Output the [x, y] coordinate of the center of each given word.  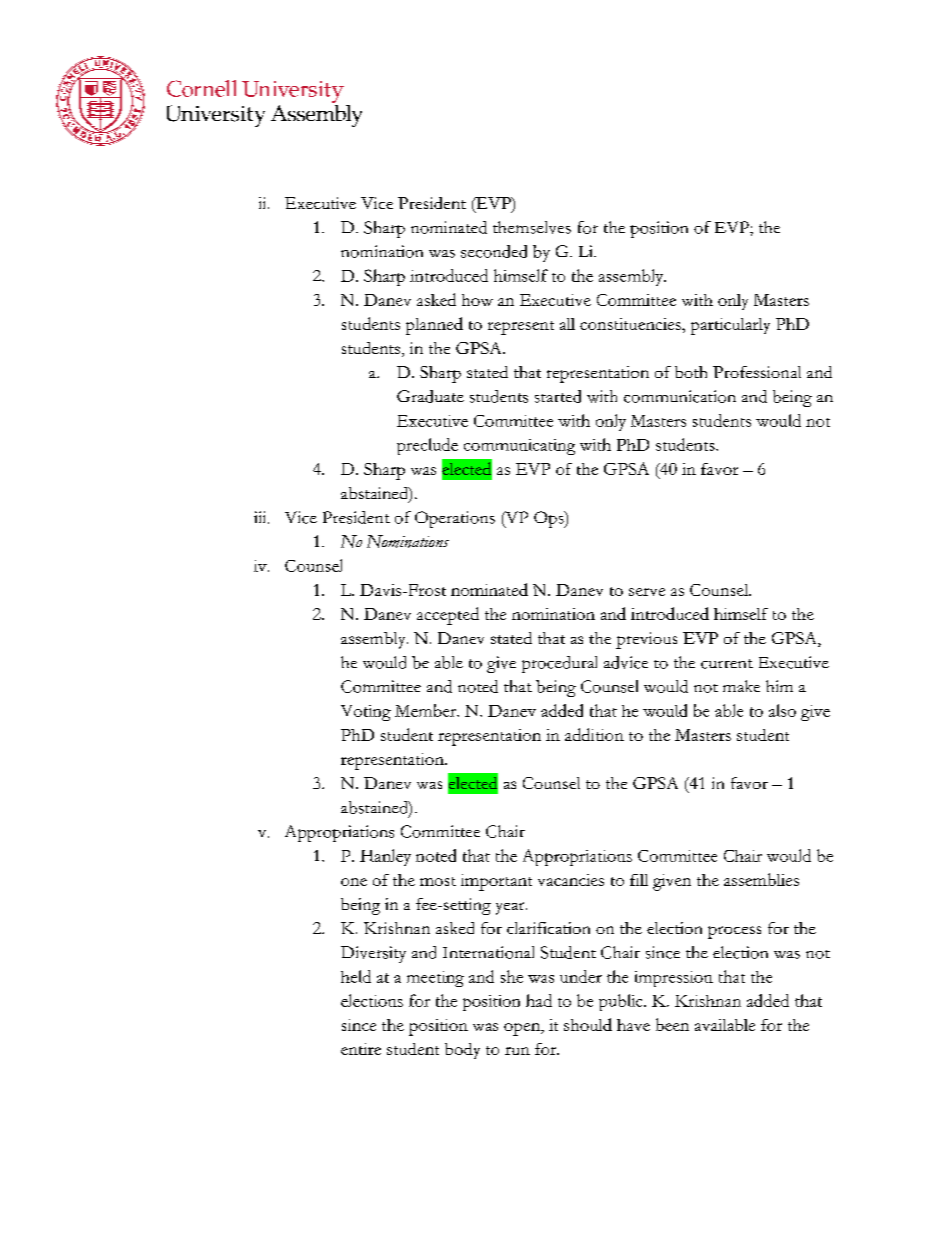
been [672, 1024]
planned [434, 326]
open [523, 1029]
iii [261, 517]
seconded [494, 251]
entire [361, 1049]
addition [594, 734]
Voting [366, 713]
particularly [730, 326]
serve [647, 592]
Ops [550, 519]
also [782, 710]
